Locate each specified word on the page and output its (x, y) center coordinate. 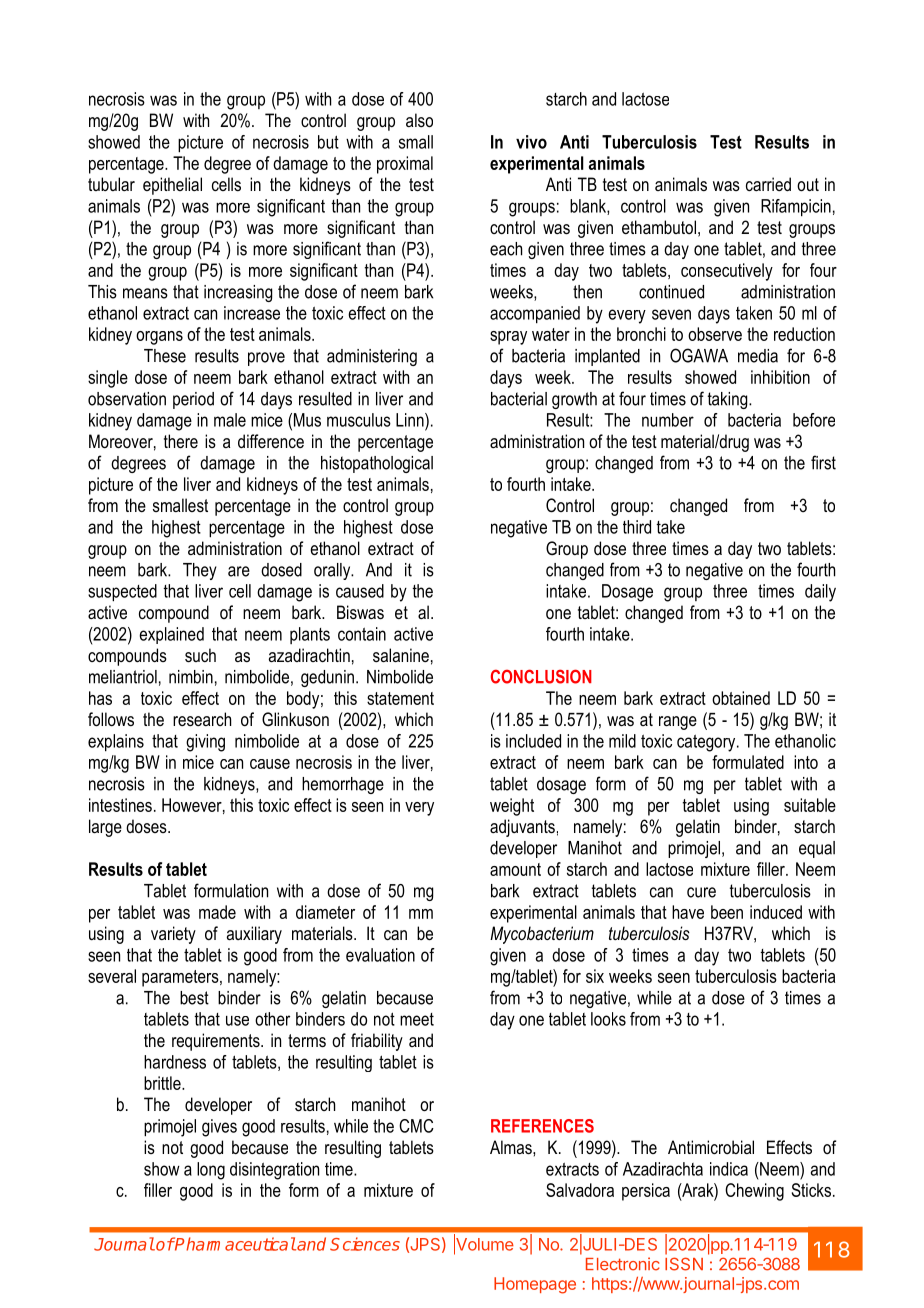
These (165, 356)
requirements (217, 1042)
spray (508, 338)
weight (512, 807)
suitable (810, 805)
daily (820, 593)
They (200, 571)
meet (417, 1019)
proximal (405, 165)
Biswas (360, 612)
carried (768, 184)
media (758, 356)
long (211, 1171)
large (105, 828)
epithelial (172, 186)
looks (608, 1019)
